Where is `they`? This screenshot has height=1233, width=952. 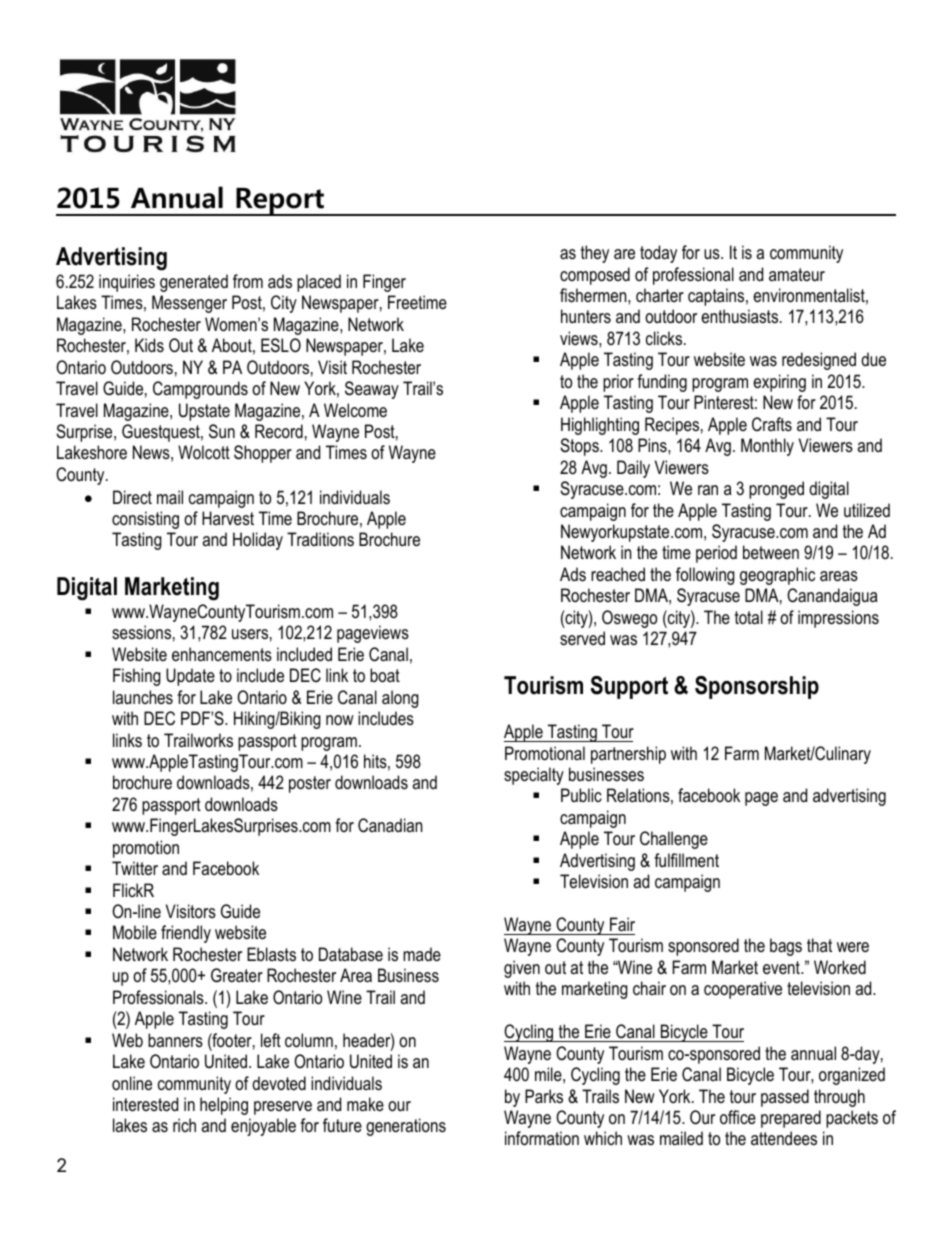 they is located at coordinates (595, 254).
